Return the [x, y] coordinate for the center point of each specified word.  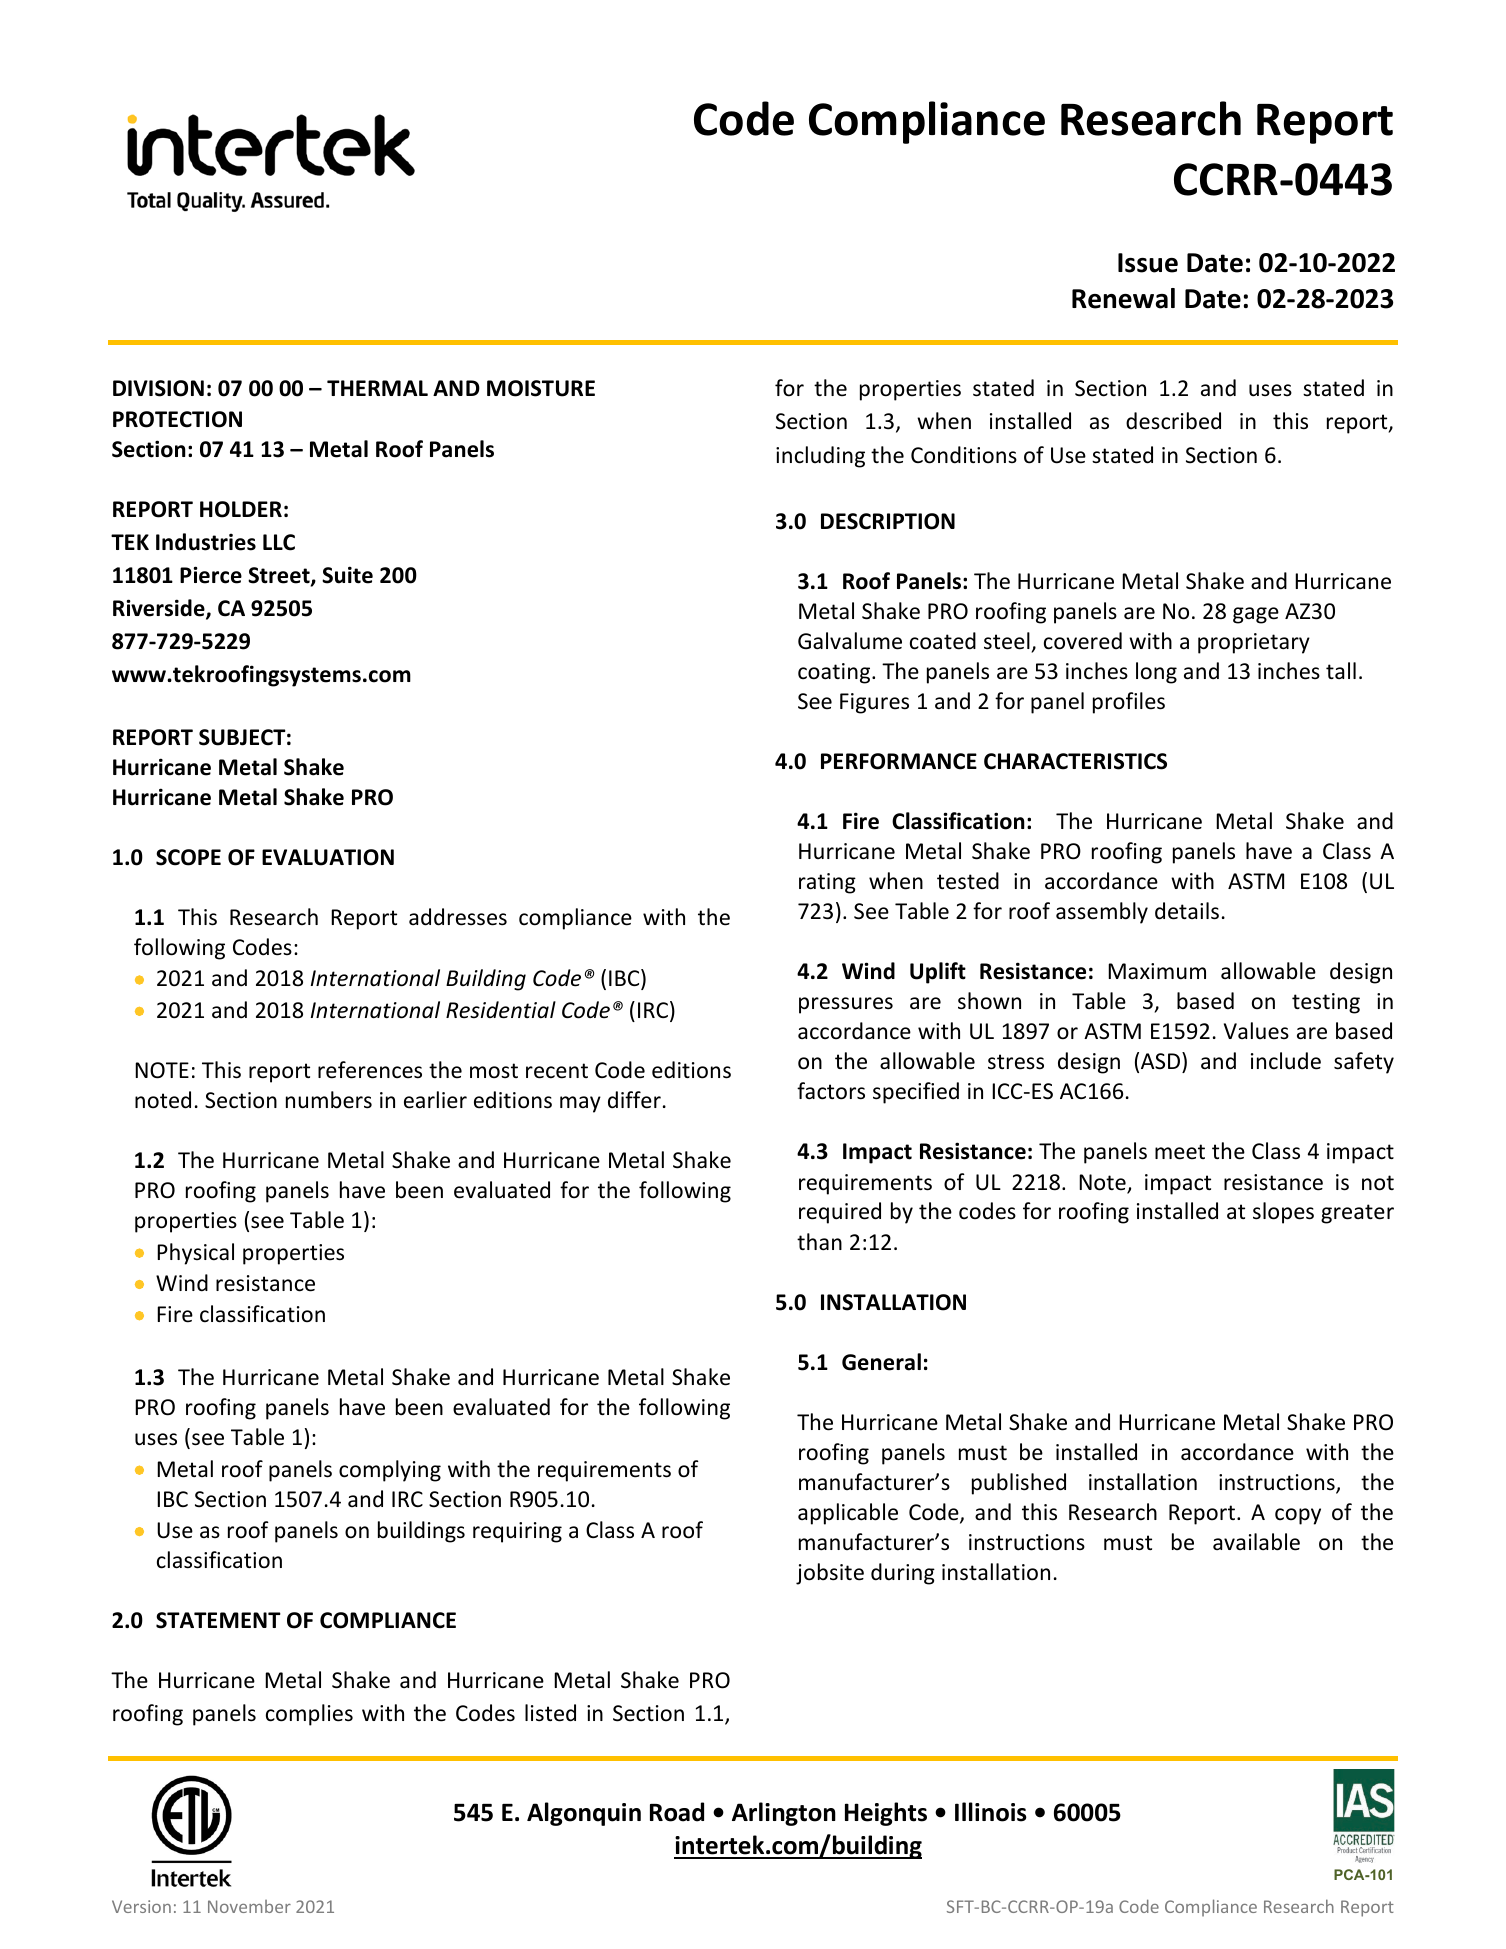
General [881, 1362]
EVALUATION [328, 857]
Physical [195, 1254]
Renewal [1123, 298]
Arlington [784, 1814]
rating [827, 883]
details [1187, 911]
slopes [1283, 1213]
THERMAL [377, 388]
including [820, 457]
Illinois [991, 1812]
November [249, 1906]
